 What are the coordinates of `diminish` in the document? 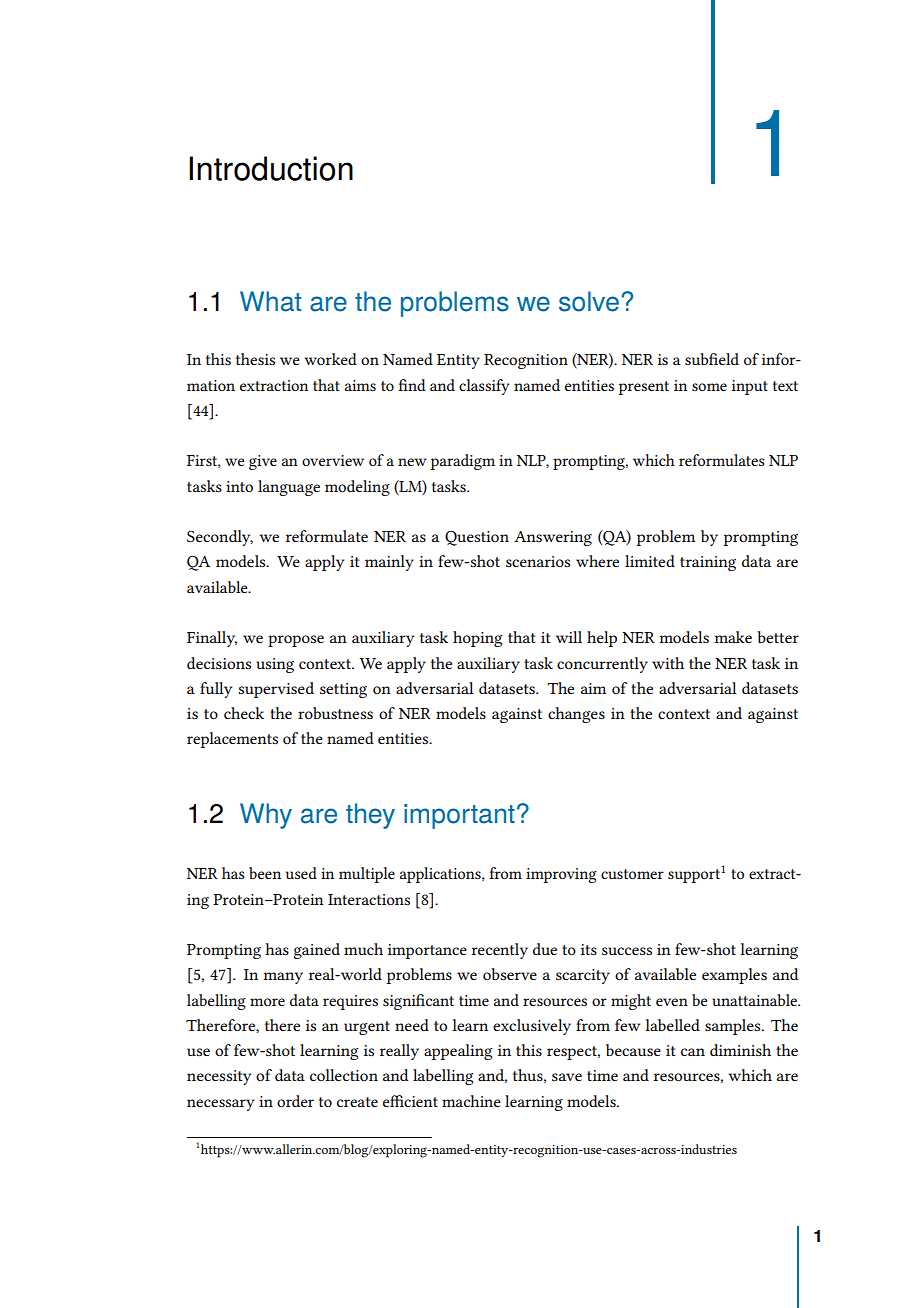 It's located at (740, 1050).
